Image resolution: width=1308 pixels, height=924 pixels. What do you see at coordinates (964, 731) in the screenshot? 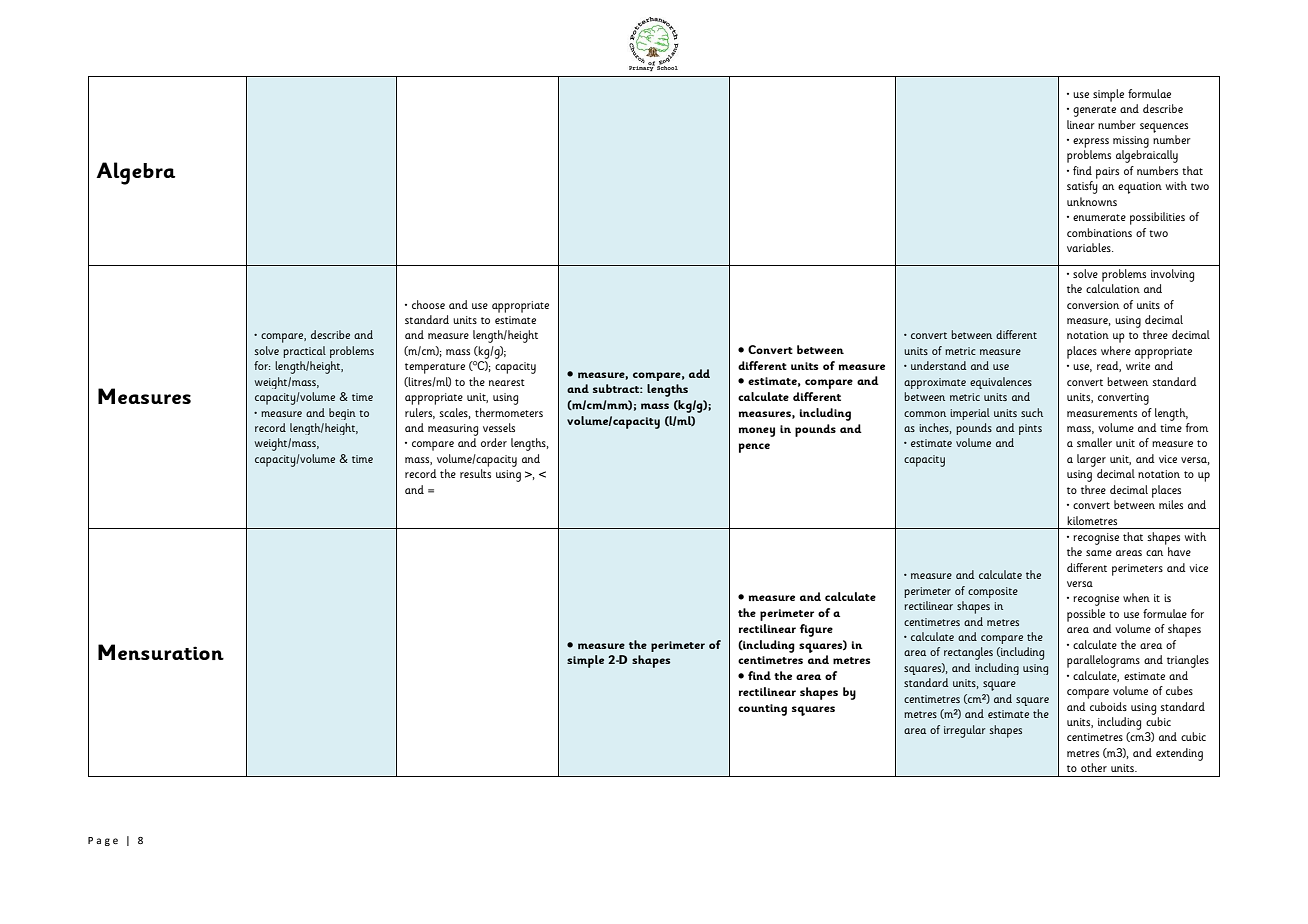
I see `irregular` at bounding box center [964, 731].
